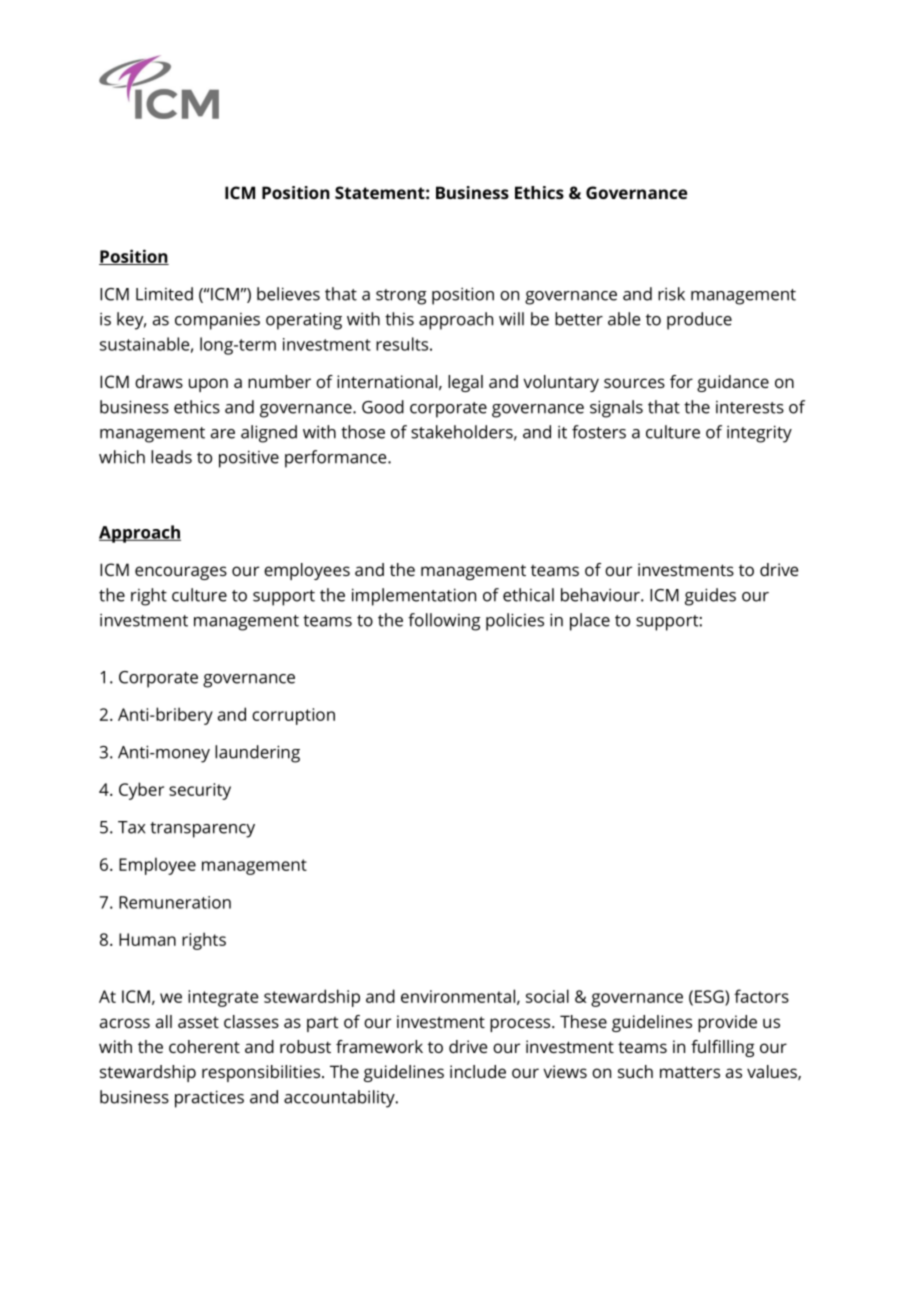 The width and height of the screenshot is (924, 1308). What do you see at coordinates (293, 716) in the screenshot?
I see `corruption` at bounding box center [293, 716].
